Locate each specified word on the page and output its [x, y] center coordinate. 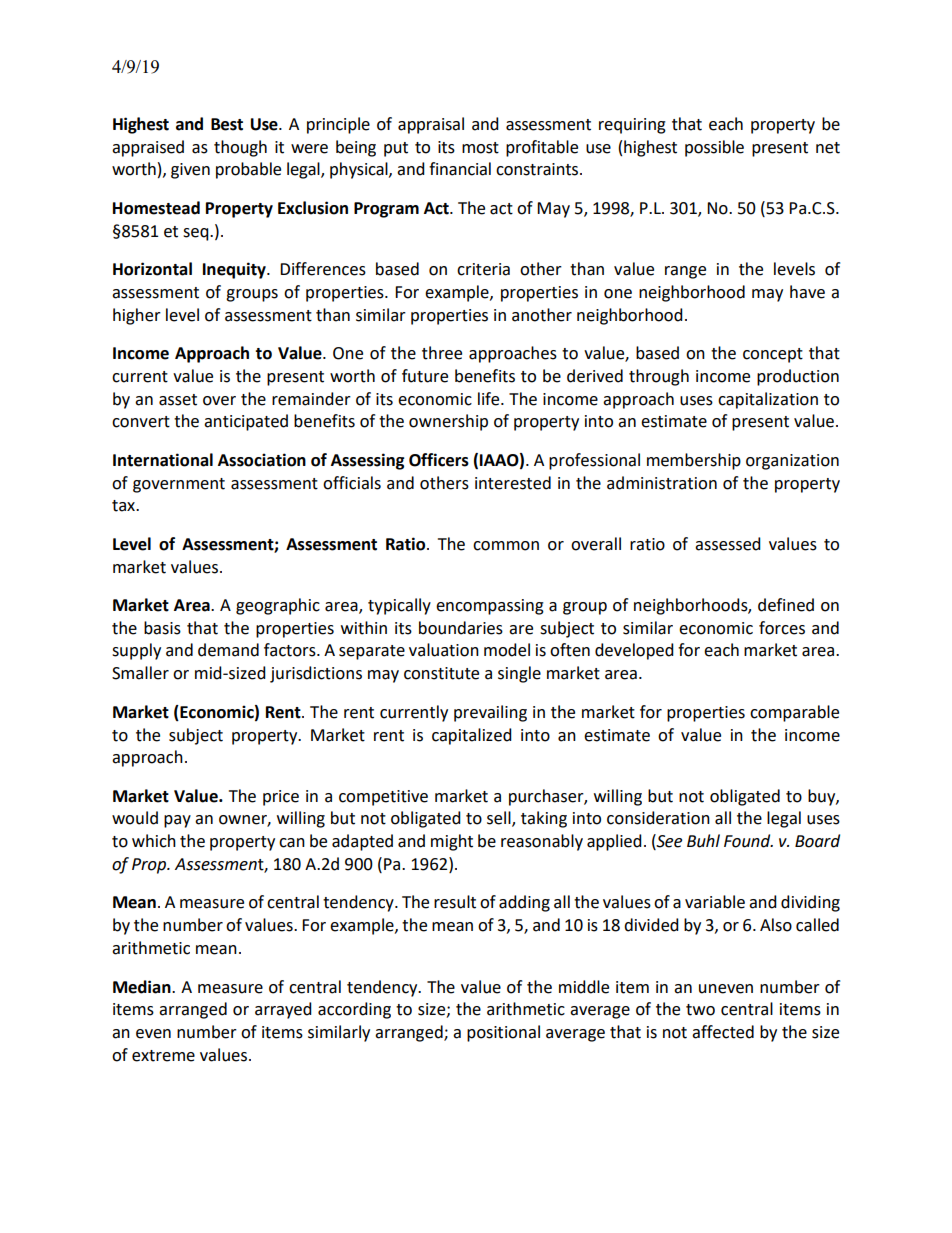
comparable [794, 713]
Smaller [140, 673]
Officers [439, 460]
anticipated [246, 422]
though [240, 148]
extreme [163, 1056]
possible [714, 148]
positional [503, 1033]
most [480, 148]
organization [792, 462]
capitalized [472, 736]
